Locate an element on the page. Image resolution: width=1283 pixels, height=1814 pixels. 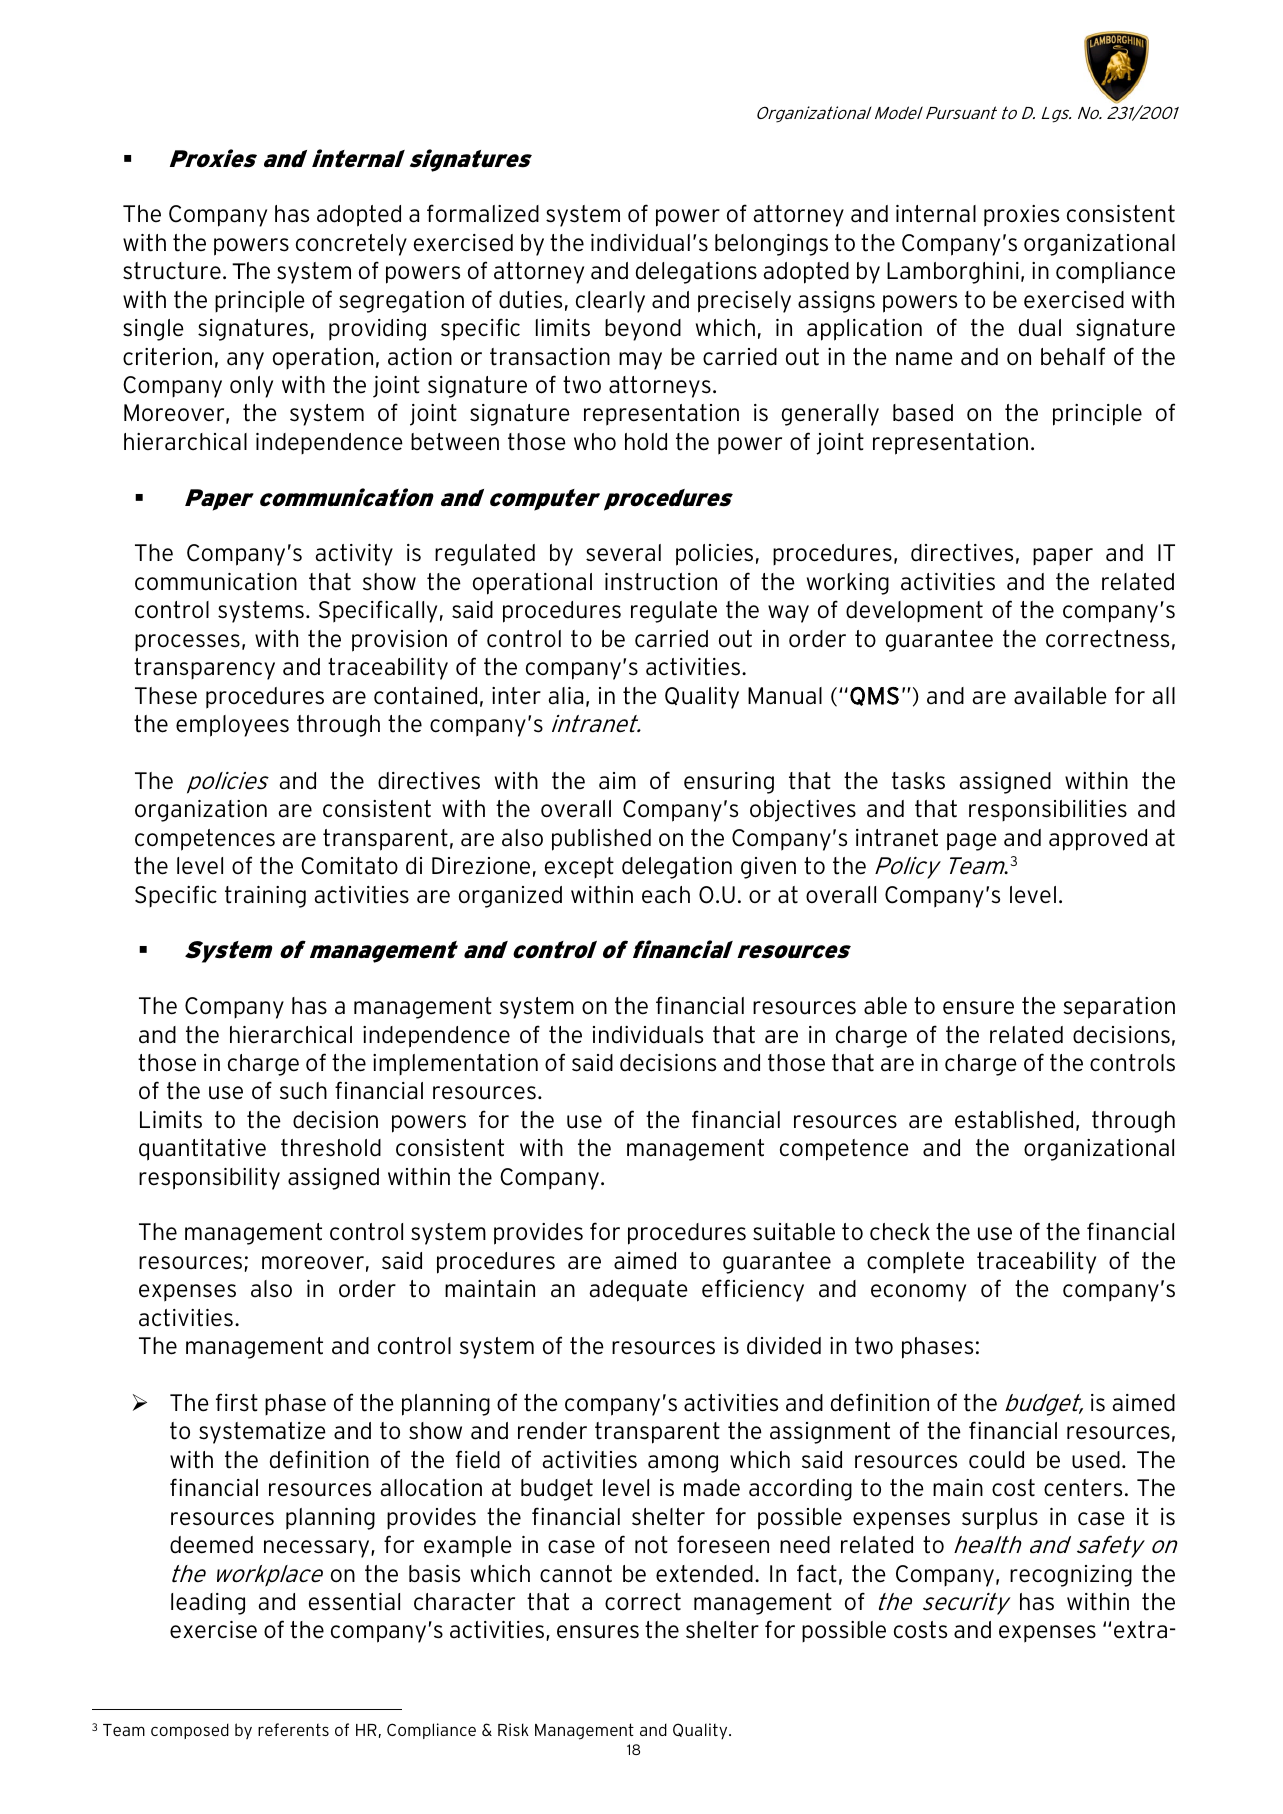
referents is located at coordinates (293, 1729).
